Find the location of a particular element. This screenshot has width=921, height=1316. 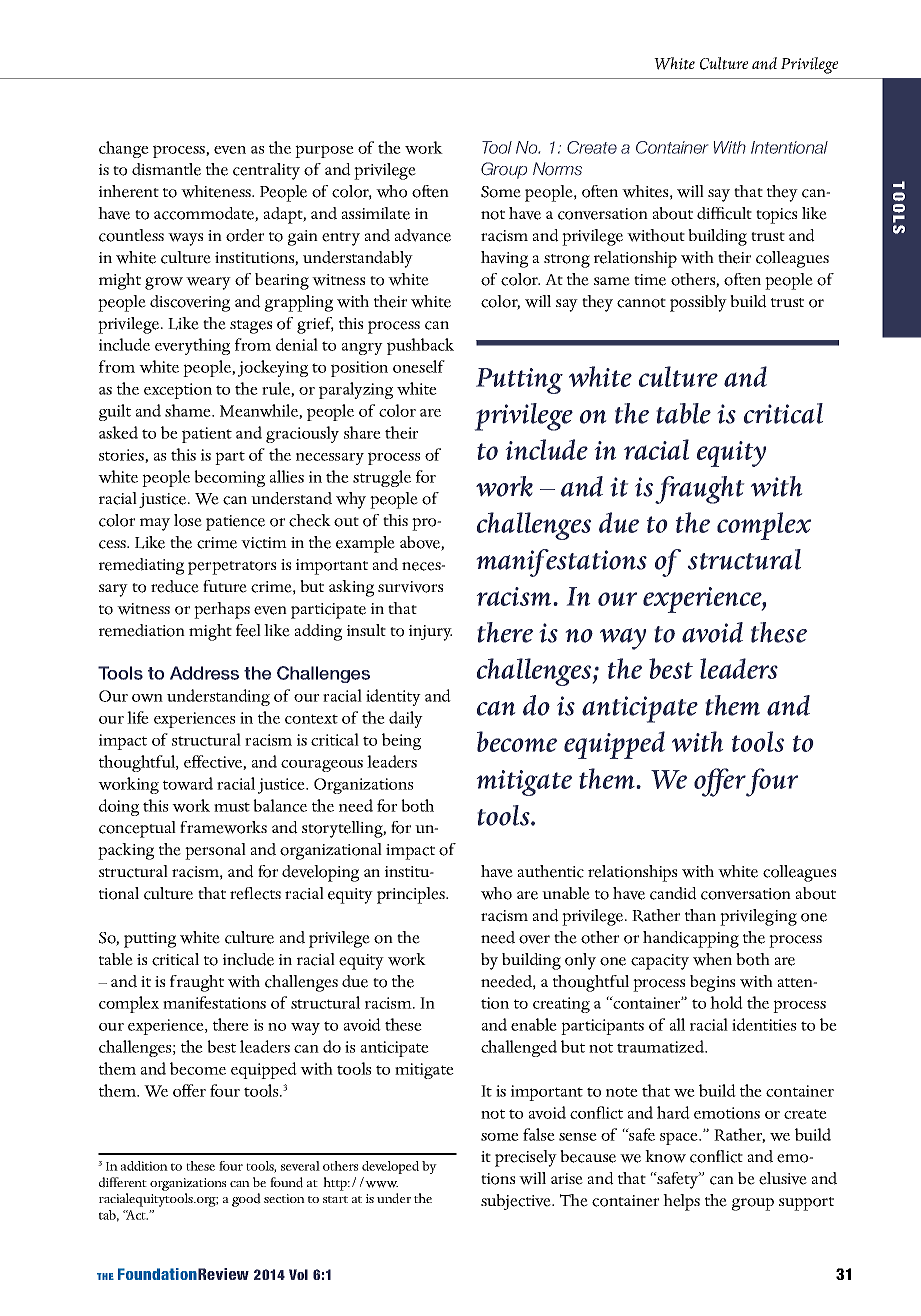

good is located at coordinates (246, 1200).
